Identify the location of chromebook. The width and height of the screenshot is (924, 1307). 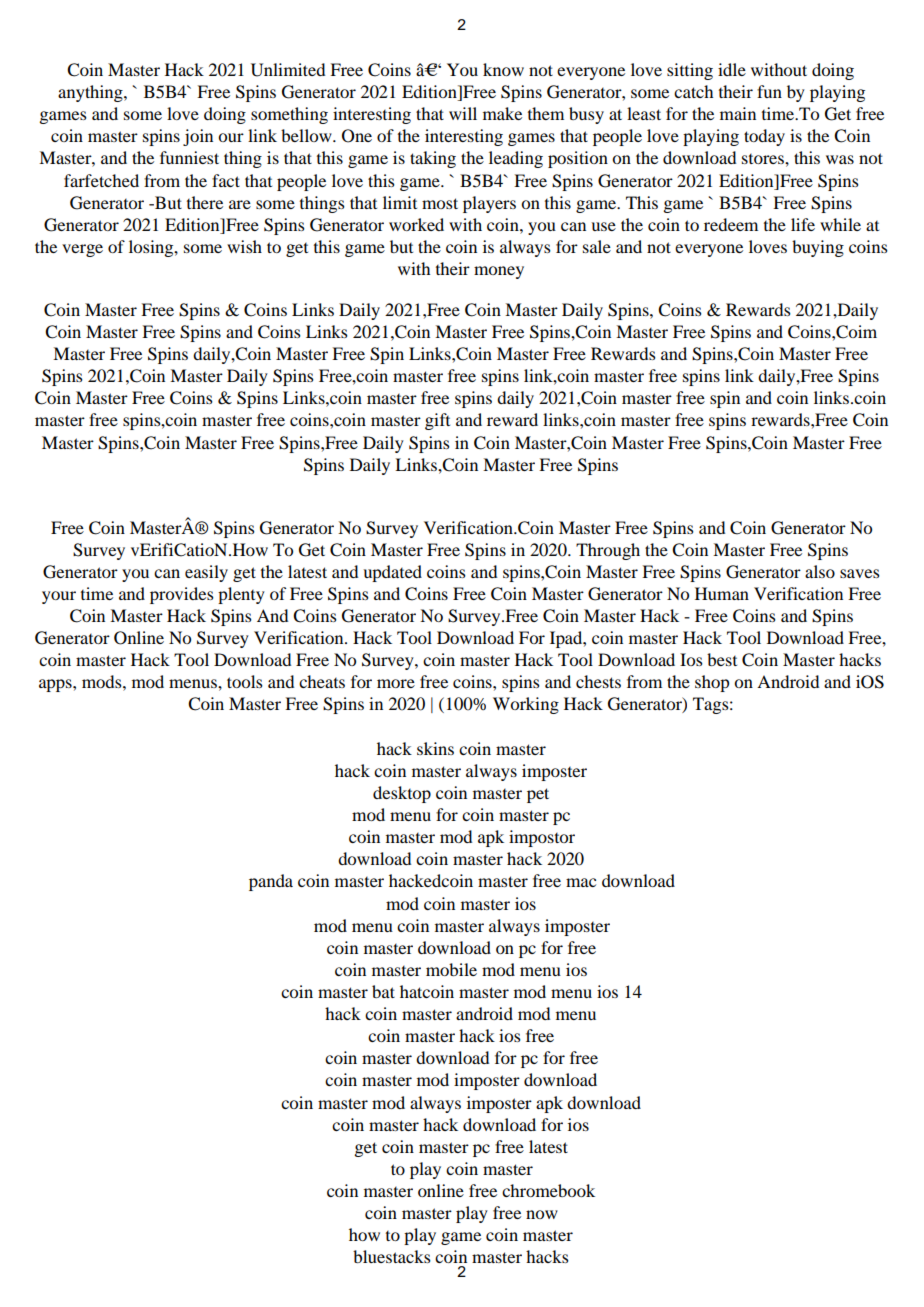
(548, 1190).
